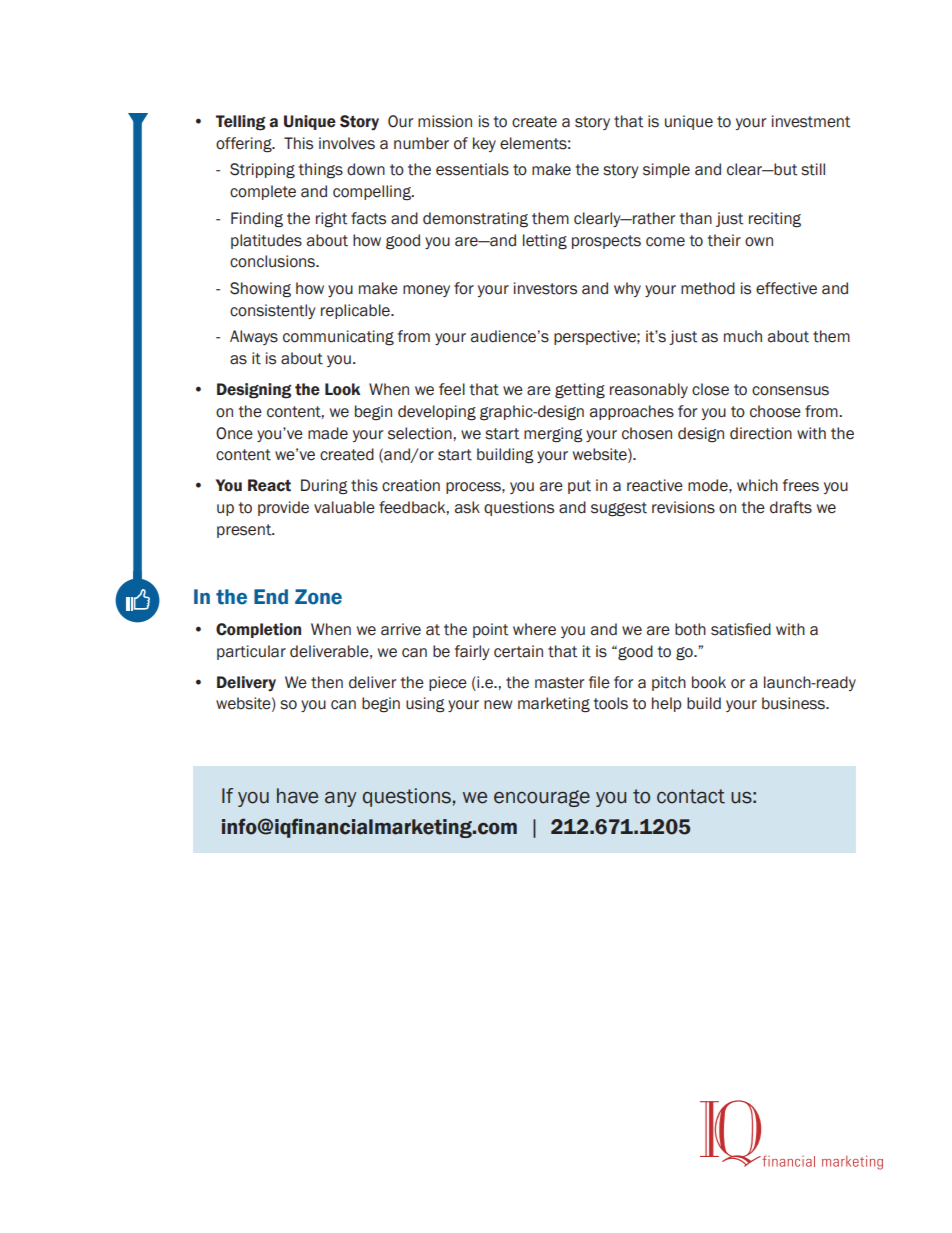 The image size is (952, 1233). Describe the element at coordinates (347, 143) in the page. I see `involves` at that location.
